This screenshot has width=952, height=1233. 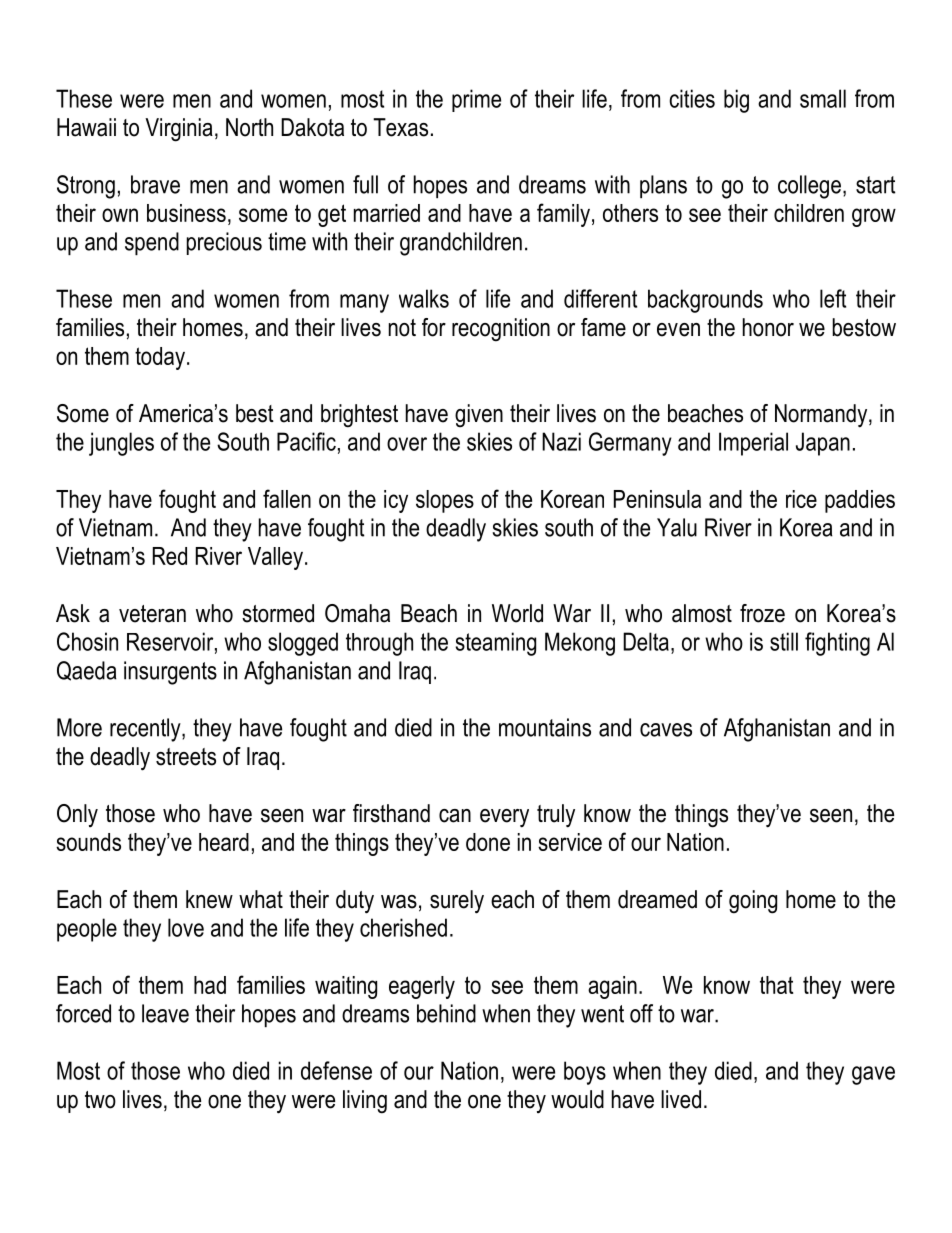 What do you see at coordinates (517, 613) in the screenshot?
I see `World` at bounding box center [517, 613].
